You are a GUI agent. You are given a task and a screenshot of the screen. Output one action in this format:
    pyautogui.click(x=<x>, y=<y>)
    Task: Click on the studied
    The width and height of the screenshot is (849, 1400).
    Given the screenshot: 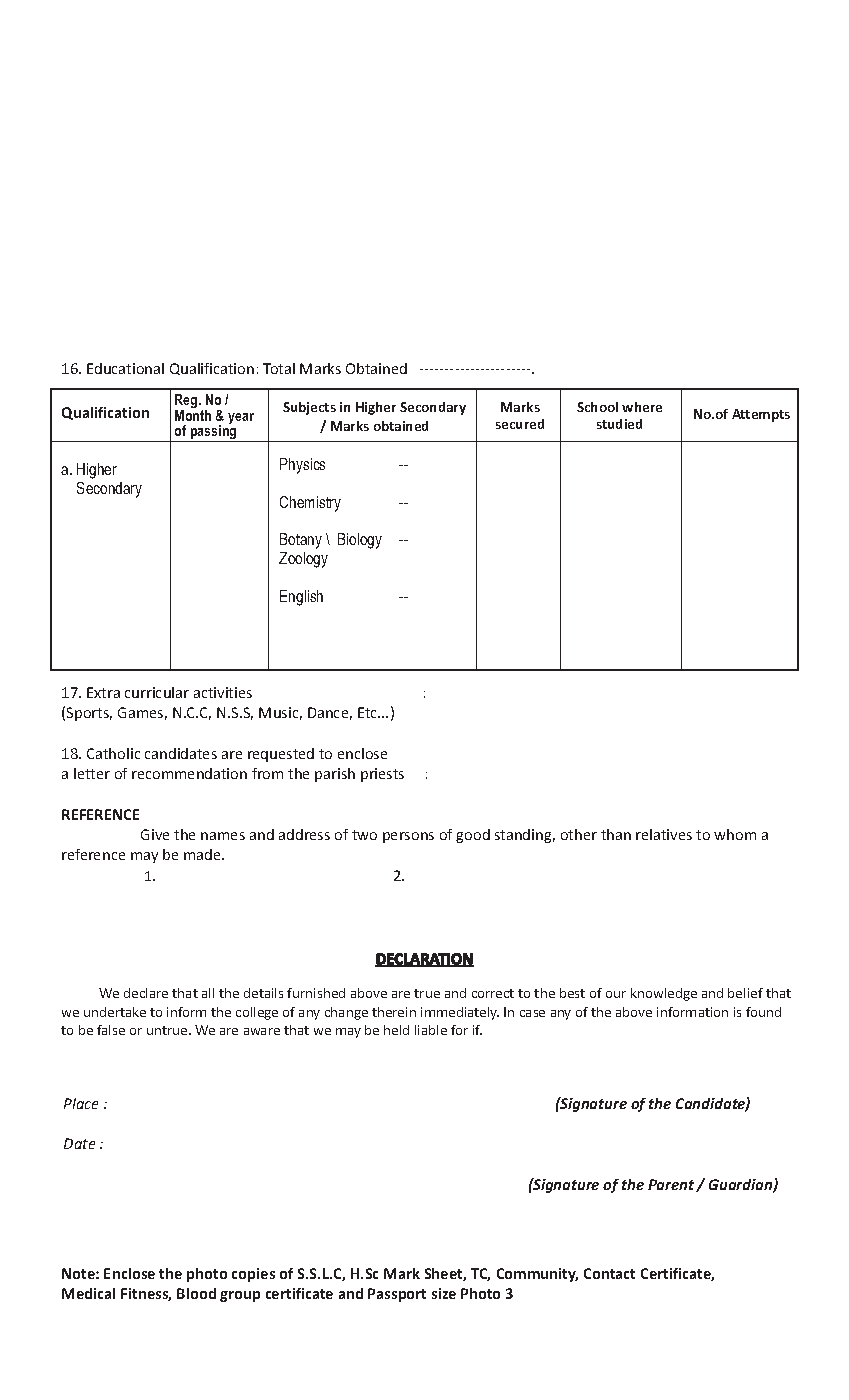 What is the action you would take?
    pyautogui.click(x=619, y=424)
